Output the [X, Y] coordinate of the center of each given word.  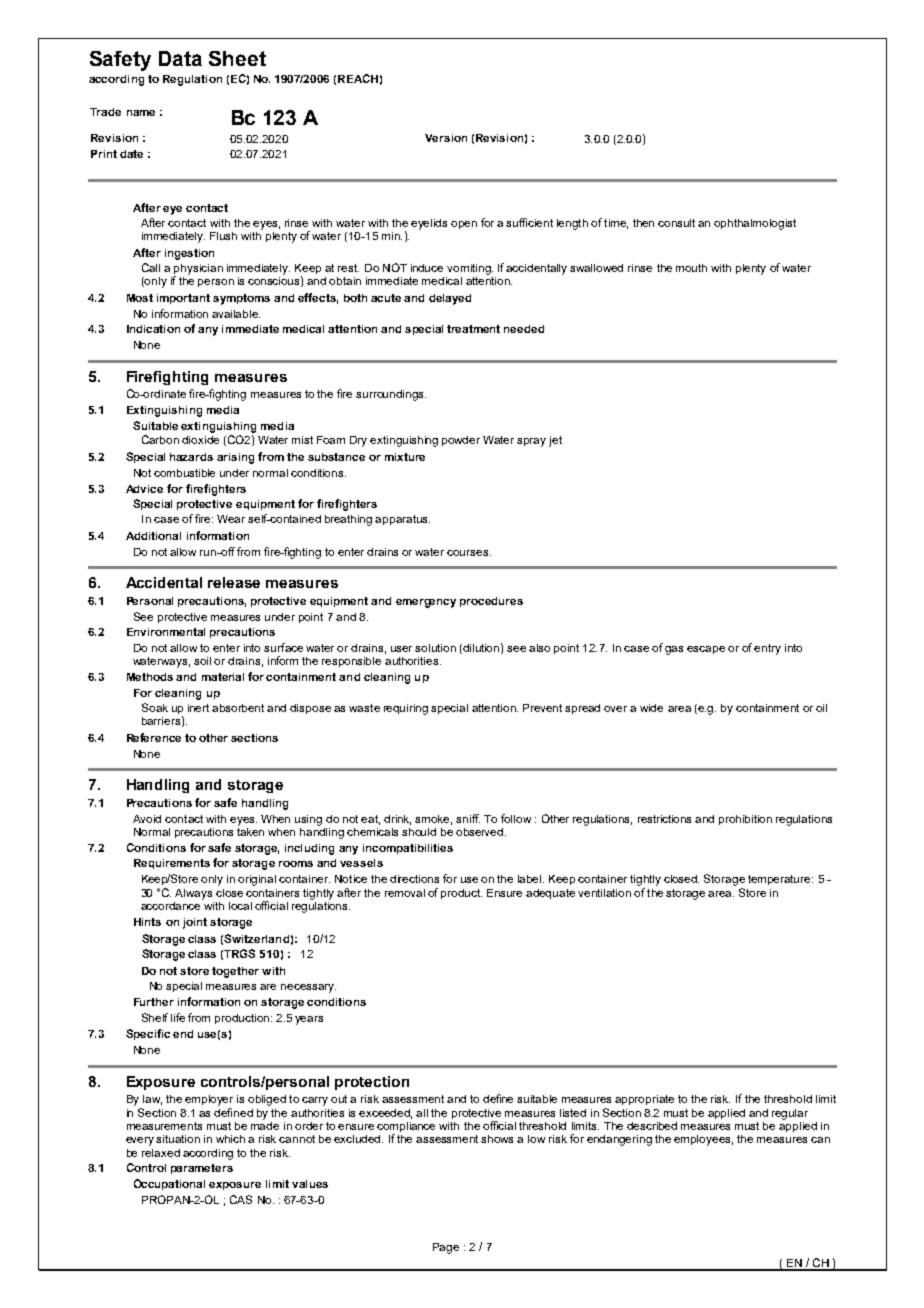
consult [676, 223]
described [652, 1126]
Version [446, 138]
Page [446, 1248]
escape [706, 650]
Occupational [169, 1184]
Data [180, 58]
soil [202, 661]
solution [435, 648]
